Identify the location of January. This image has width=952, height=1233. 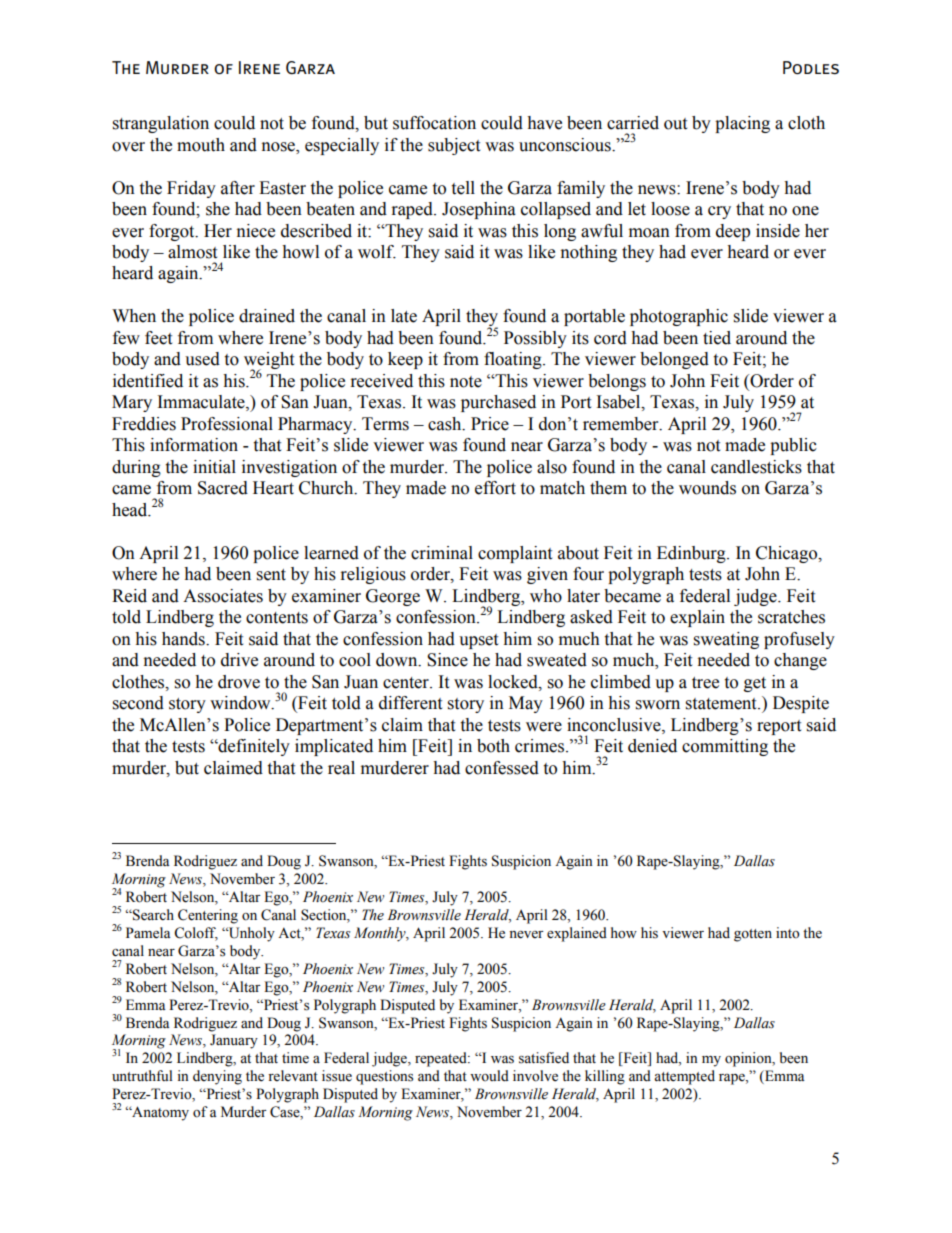
(234, 1041).
